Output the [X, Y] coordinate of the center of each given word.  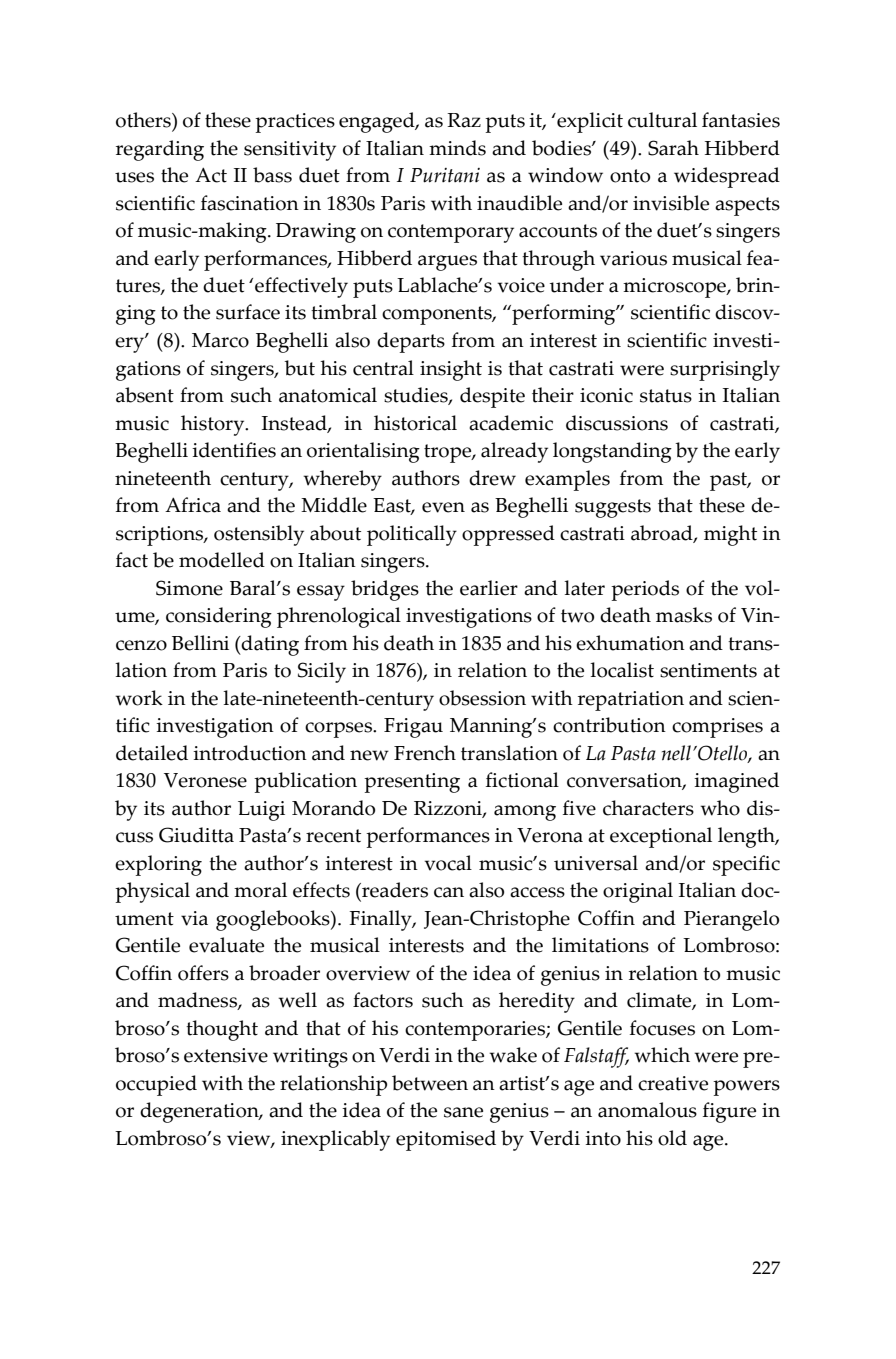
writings [310, 1058]
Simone [189, 588]
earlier [489, 588]
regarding [160, 150]
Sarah [673, 148]
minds [457, 148]
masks [684, 615]
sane [463, 1112]
